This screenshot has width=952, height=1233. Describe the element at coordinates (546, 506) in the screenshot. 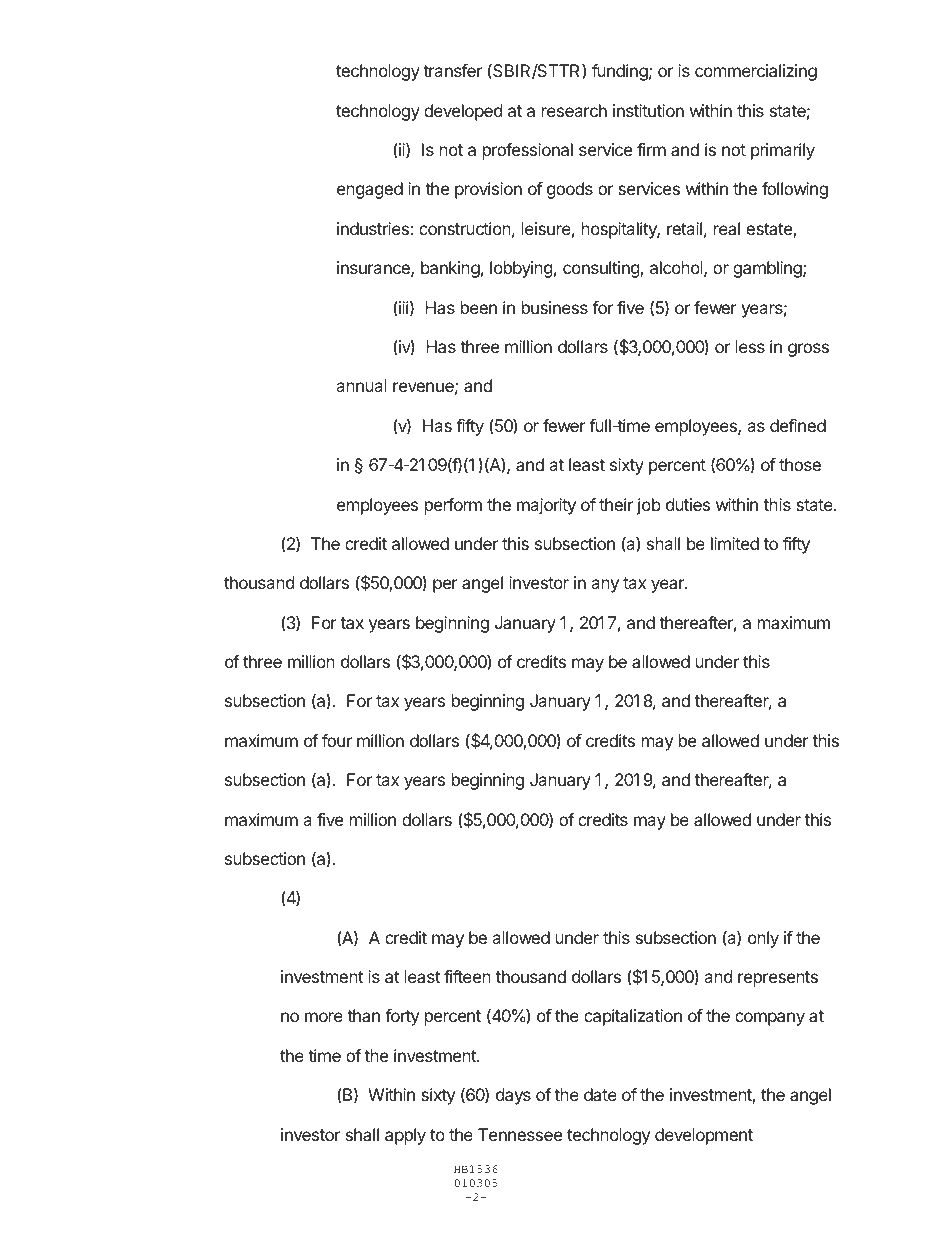

I see `majority` at that location.
